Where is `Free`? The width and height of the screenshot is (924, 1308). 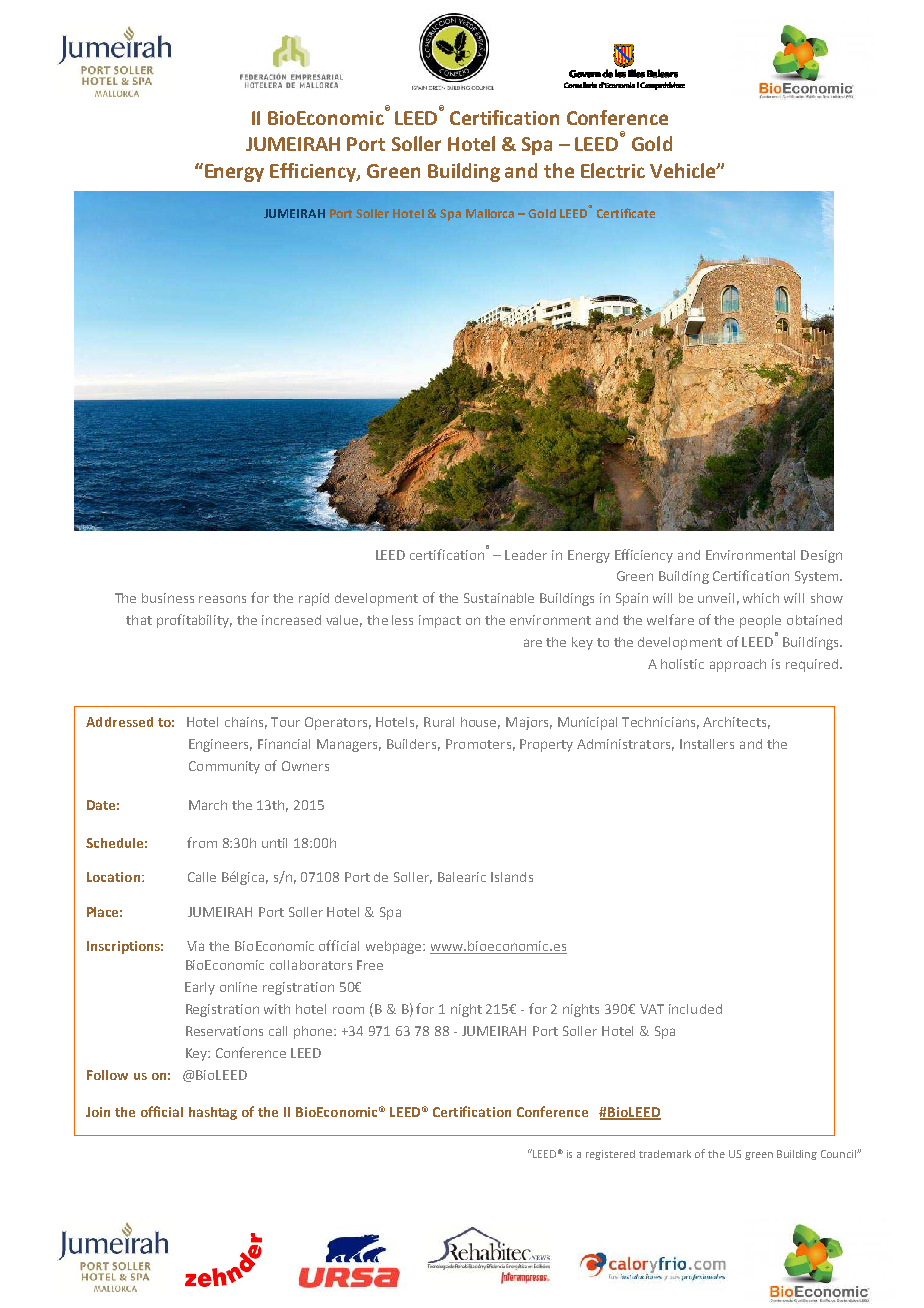
Free is located at coordinates (370, 965).
